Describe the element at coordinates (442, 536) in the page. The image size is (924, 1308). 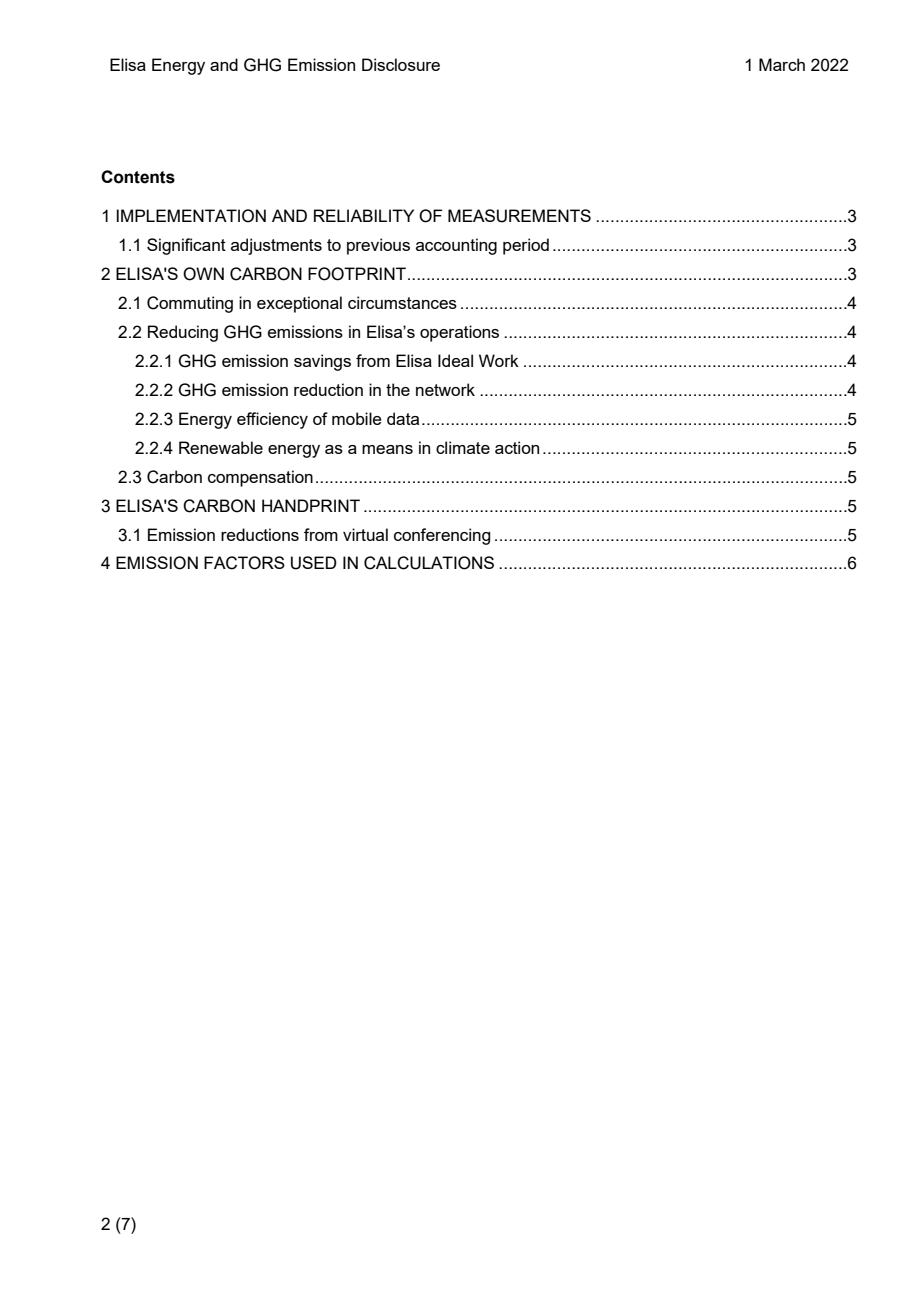
I see `conferencing` at that location.
